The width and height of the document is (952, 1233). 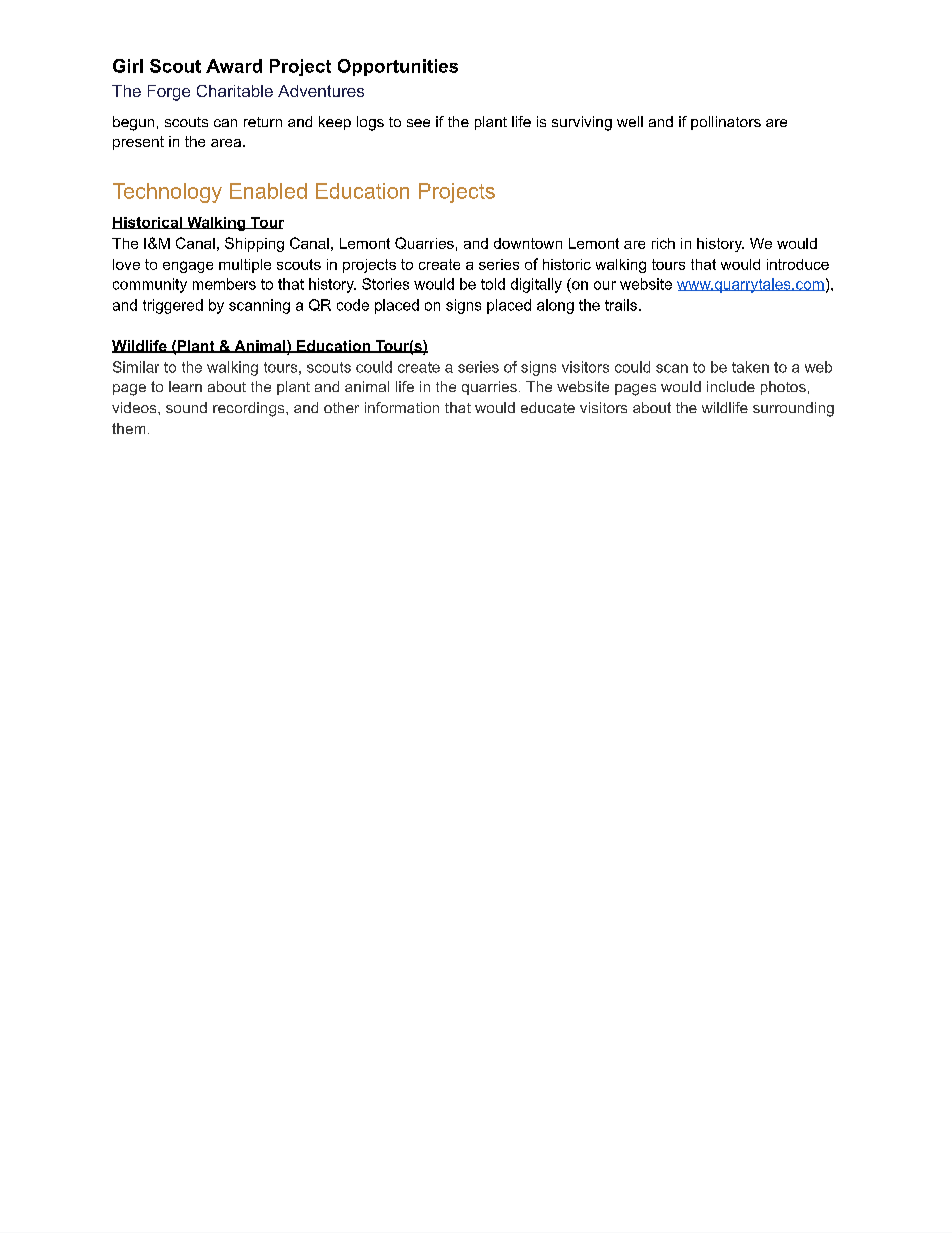 What do you see at coordinates (186, 407) in the document?
I see `sound` at bounding box center [186, 407].
